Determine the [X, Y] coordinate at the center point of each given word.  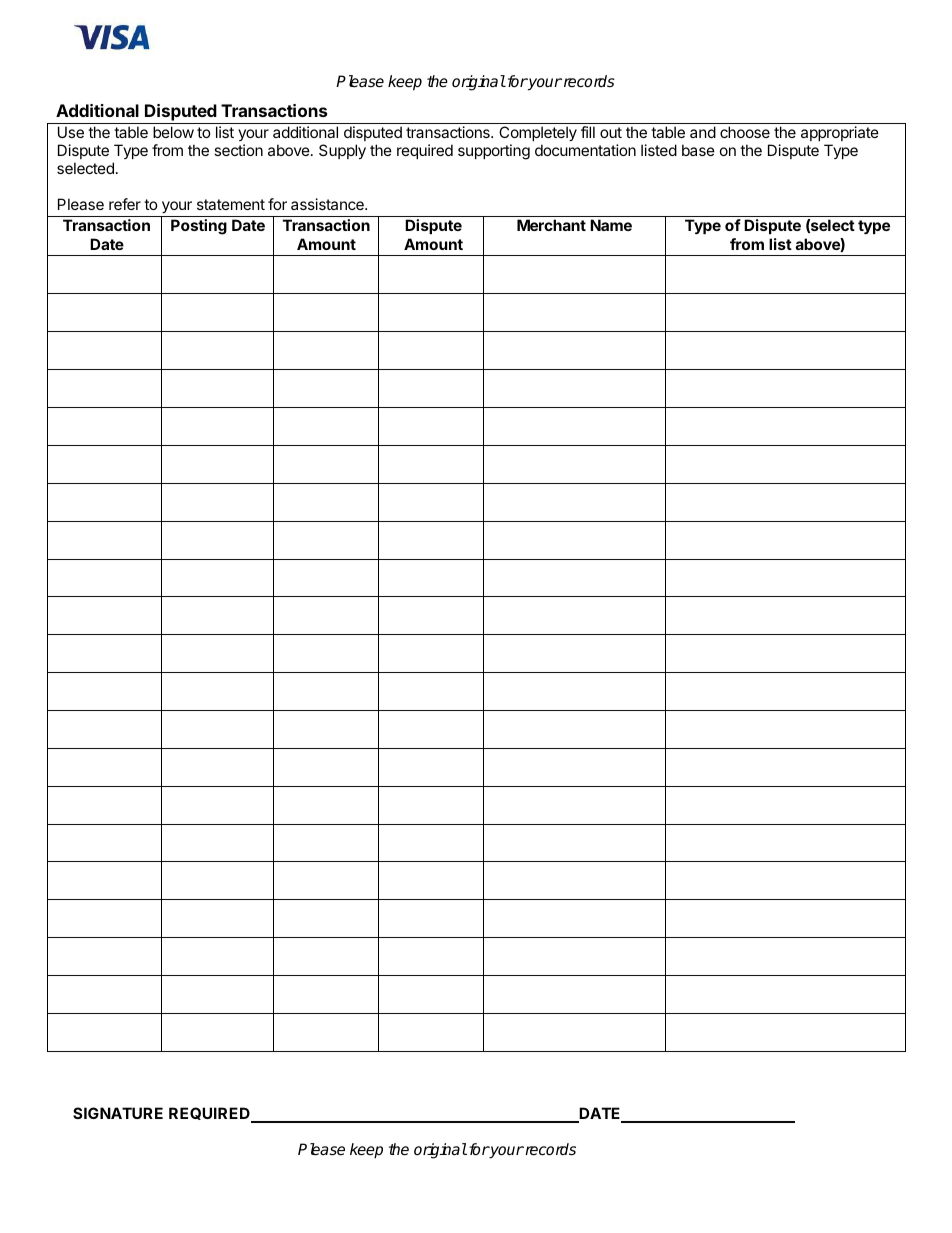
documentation [585, 150]
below [173, 132]
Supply [342, 151]
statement [231, 204]
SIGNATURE [118, 1113]
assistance [328, 204]
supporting [494, 152]
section [238, 150]
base [698, 150]
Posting [199, 227]
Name [611, 225]
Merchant [551, 225]
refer [125, 204]
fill [588, 132]
